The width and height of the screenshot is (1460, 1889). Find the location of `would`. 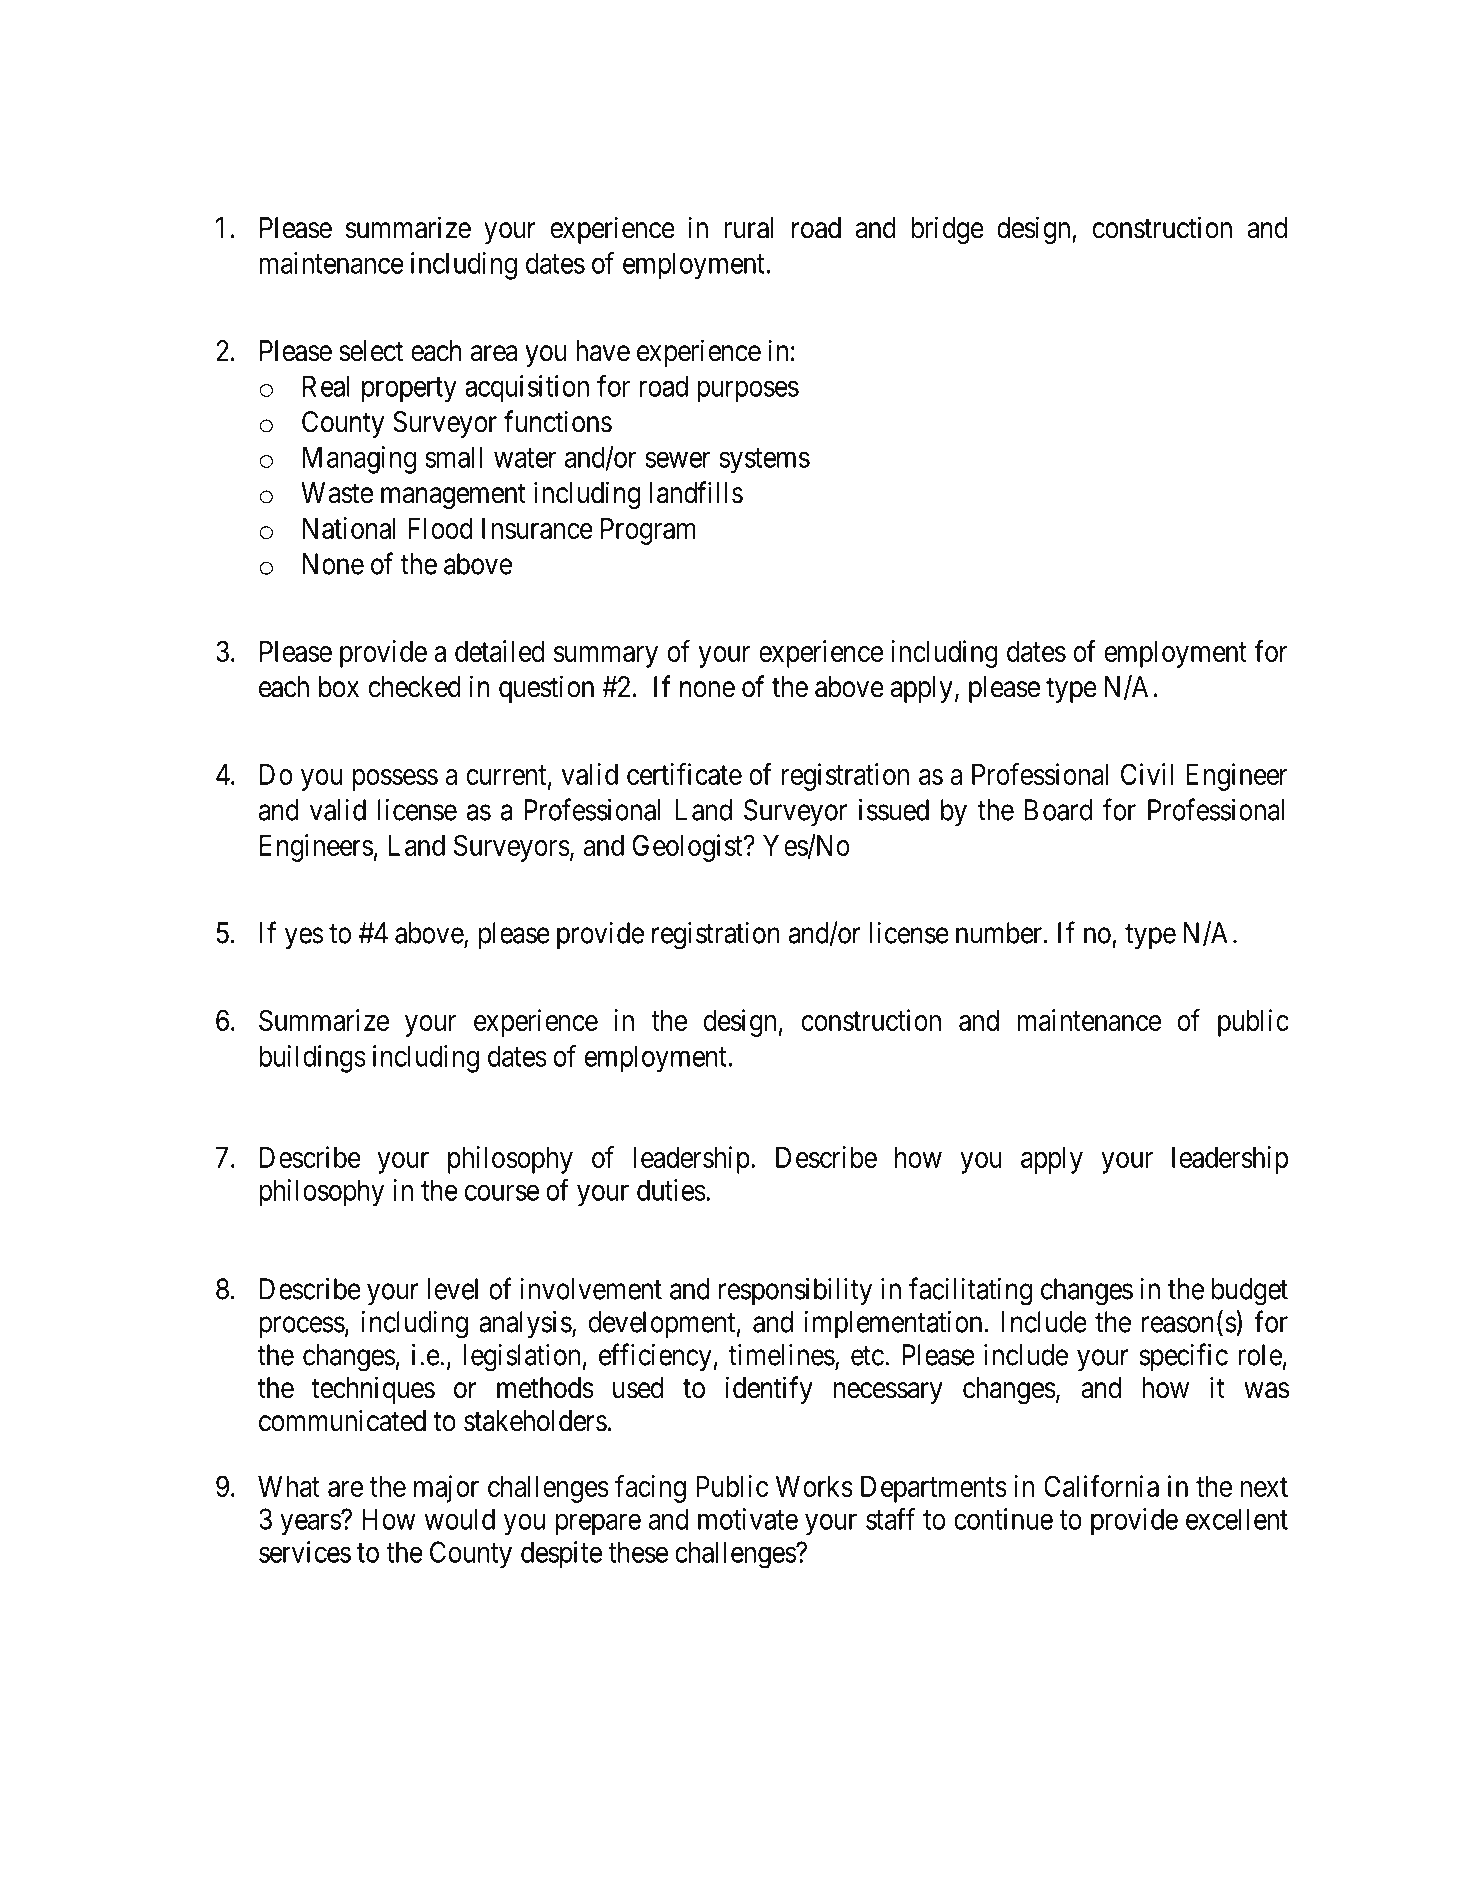

would is located at coordinates (459, 1519).
